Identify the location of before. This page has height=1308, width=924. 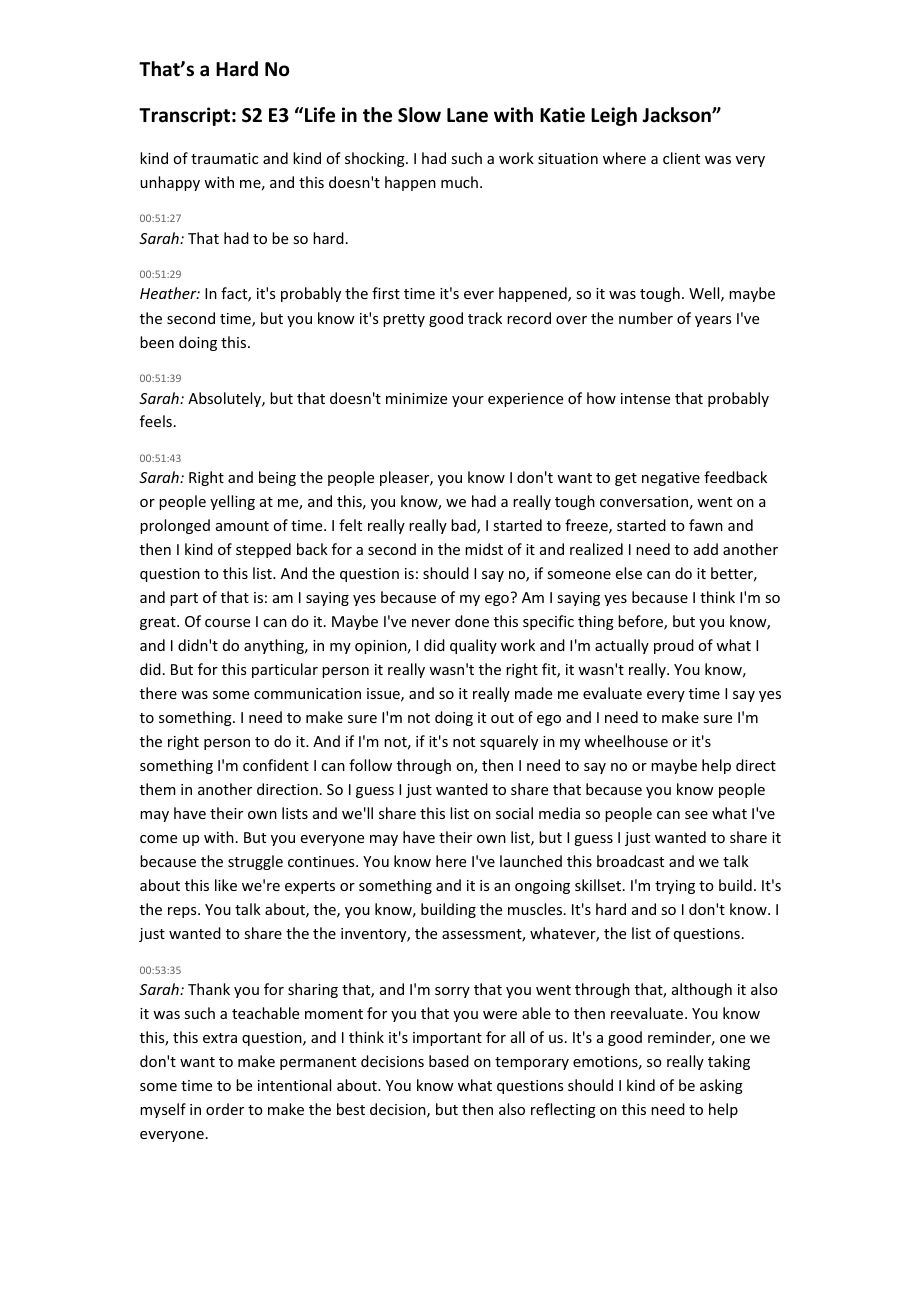
(641, 622).
